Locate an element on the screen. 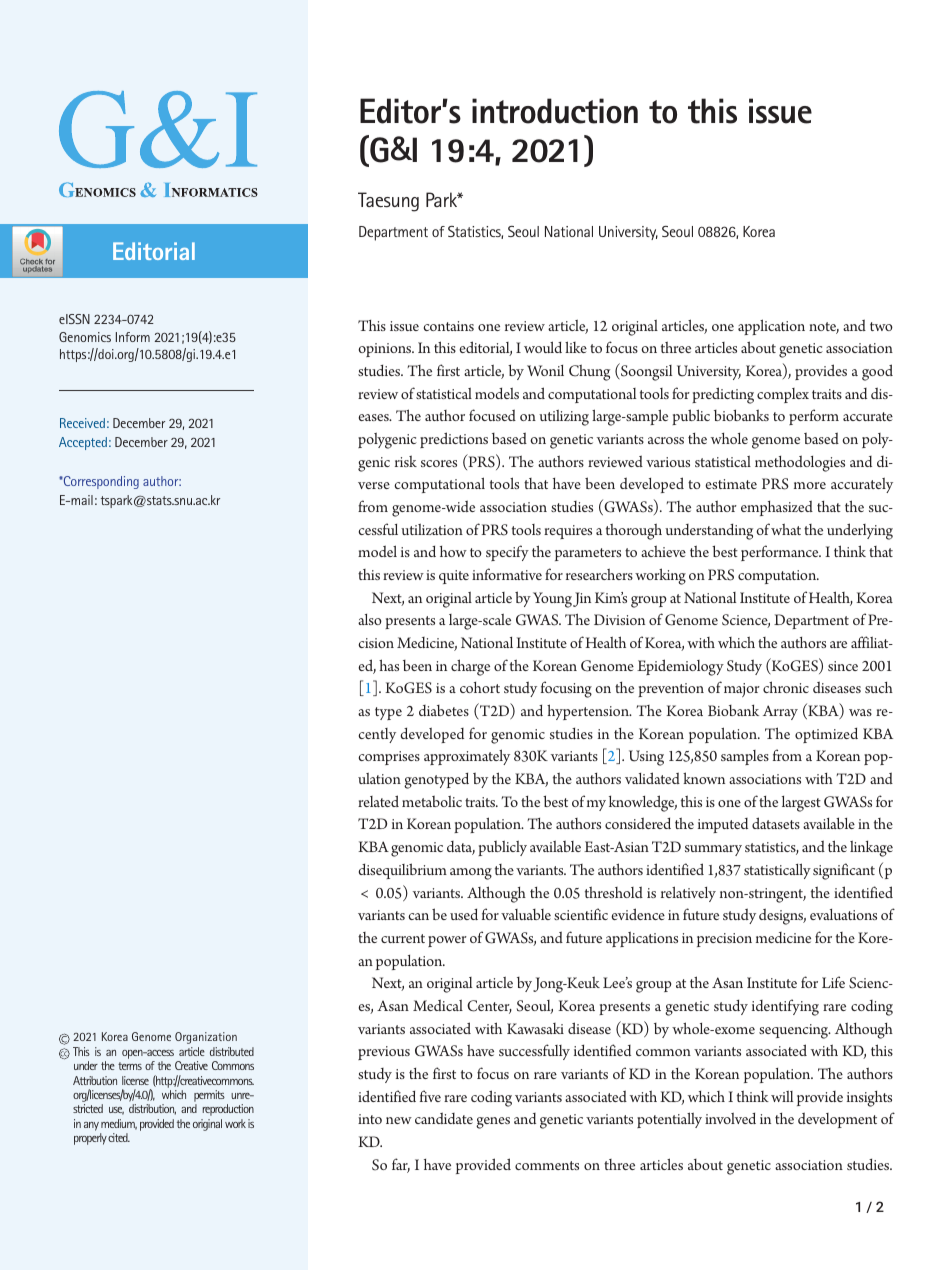 Image resolution: width=952 pixels, height=1270 pixels. introduction is located at coordinates (555, 111).
